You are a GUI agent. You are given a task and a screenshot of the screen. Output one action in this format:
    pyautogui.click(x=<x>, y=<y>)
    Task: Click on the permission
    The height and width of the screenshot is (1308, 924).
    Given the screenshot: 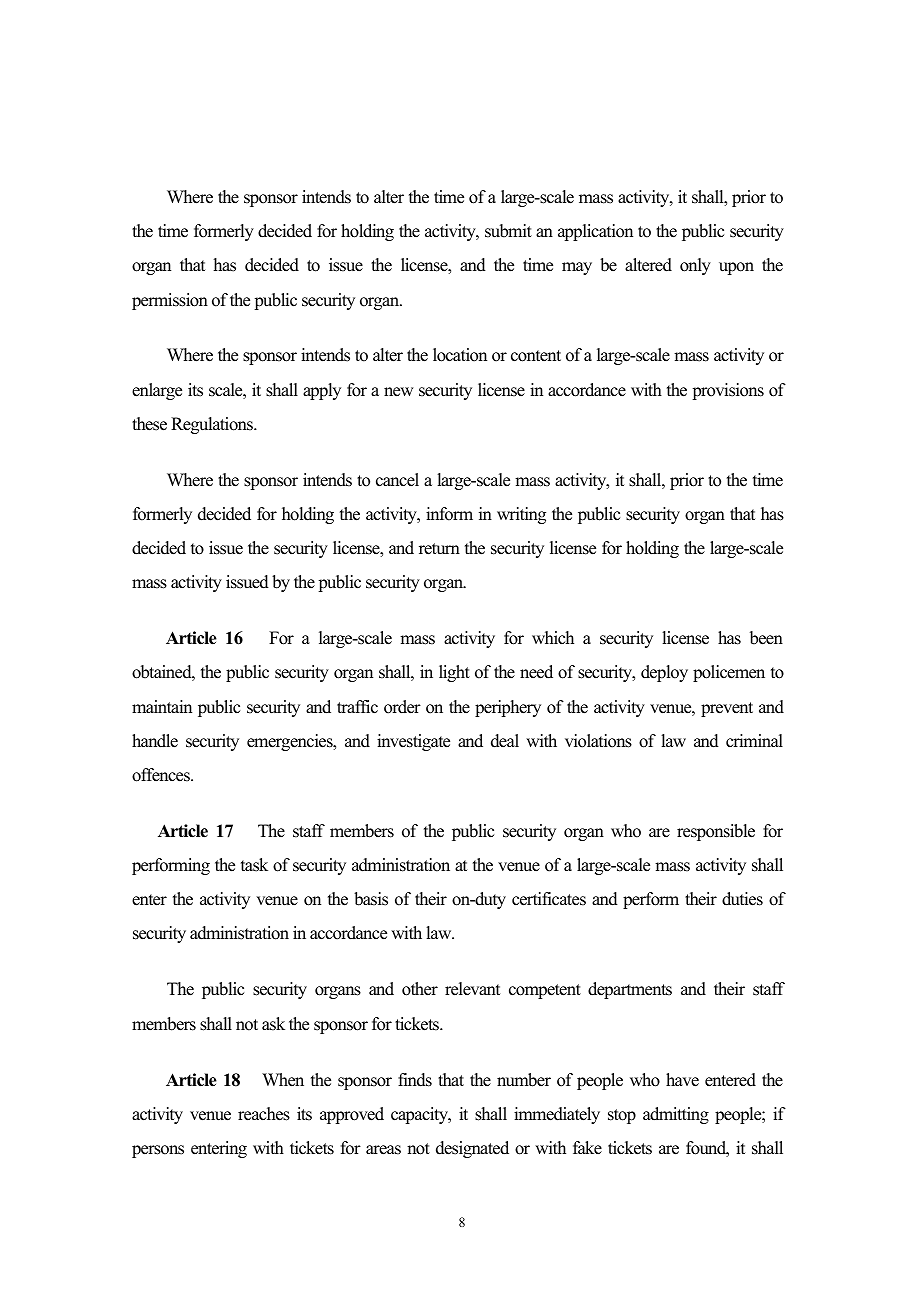 What is the action you would take?
    pyautogui.click(x=170, y=301)
